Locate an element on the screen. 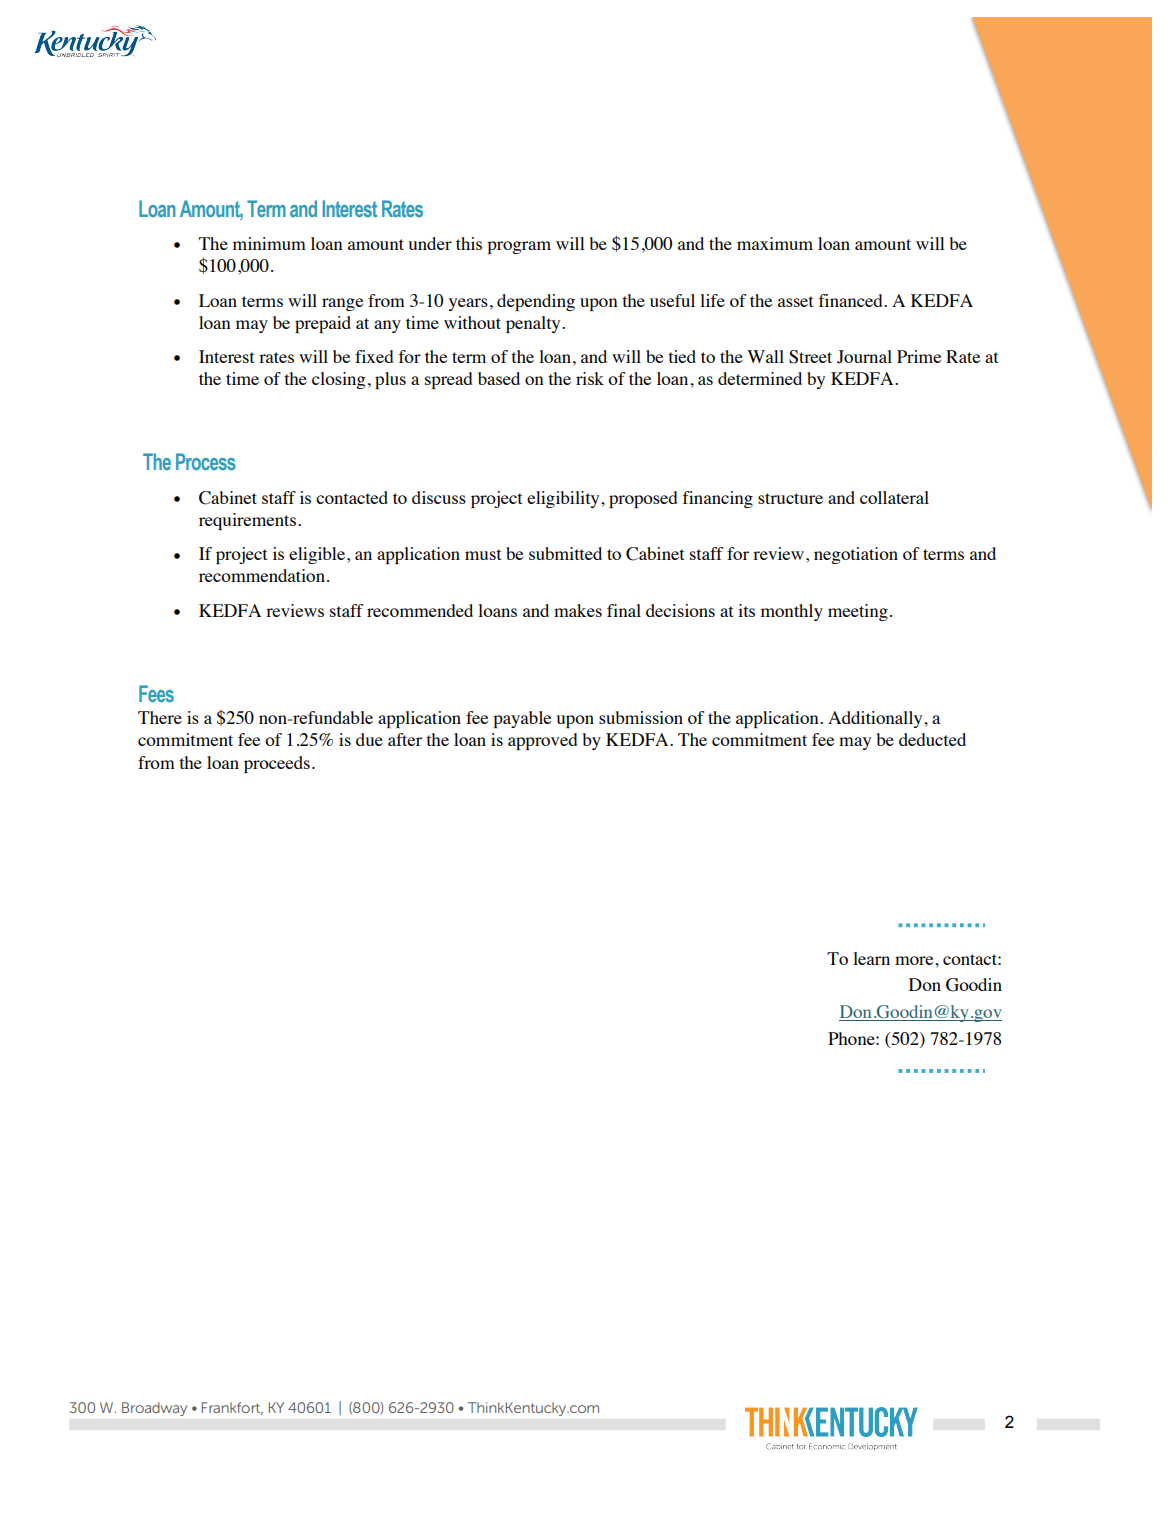 The width and height of the screenshot is (1175, 1520). minimum is located at coordinates (269, 243).
